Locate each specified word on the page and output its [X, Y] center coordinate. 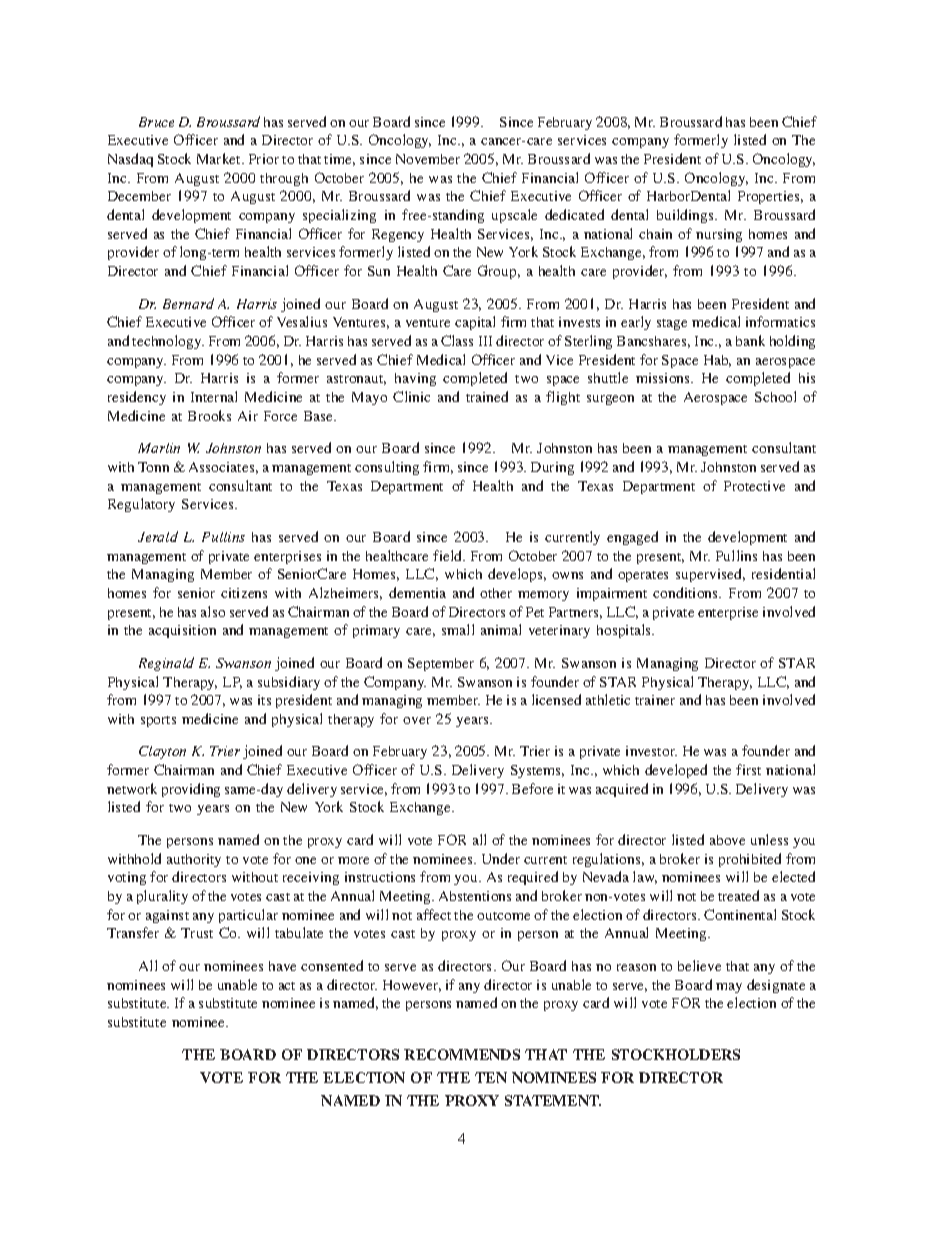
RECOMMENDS [462, 1054]
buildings [686, 216]
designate [776, 986]
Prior [264, 159]
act [287, 986]
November [428, 159]
